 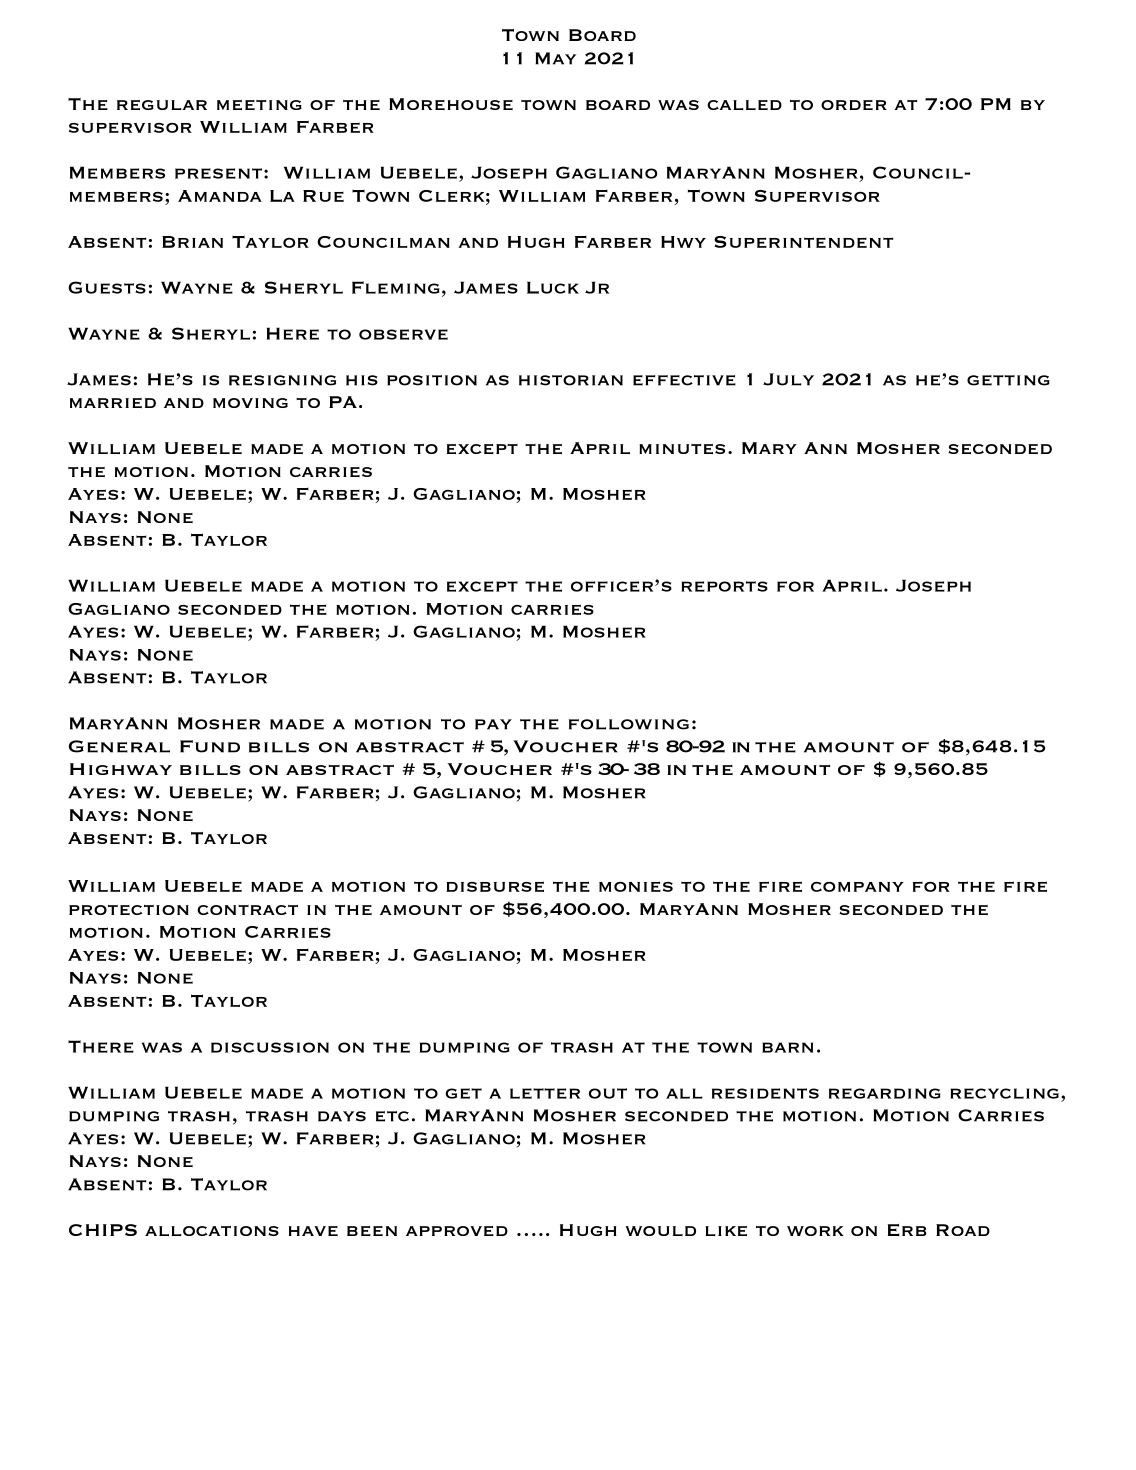 What do you see at coordinates (259, 105) in the document?
I see `meeting` at bounding box center [259, 105].
